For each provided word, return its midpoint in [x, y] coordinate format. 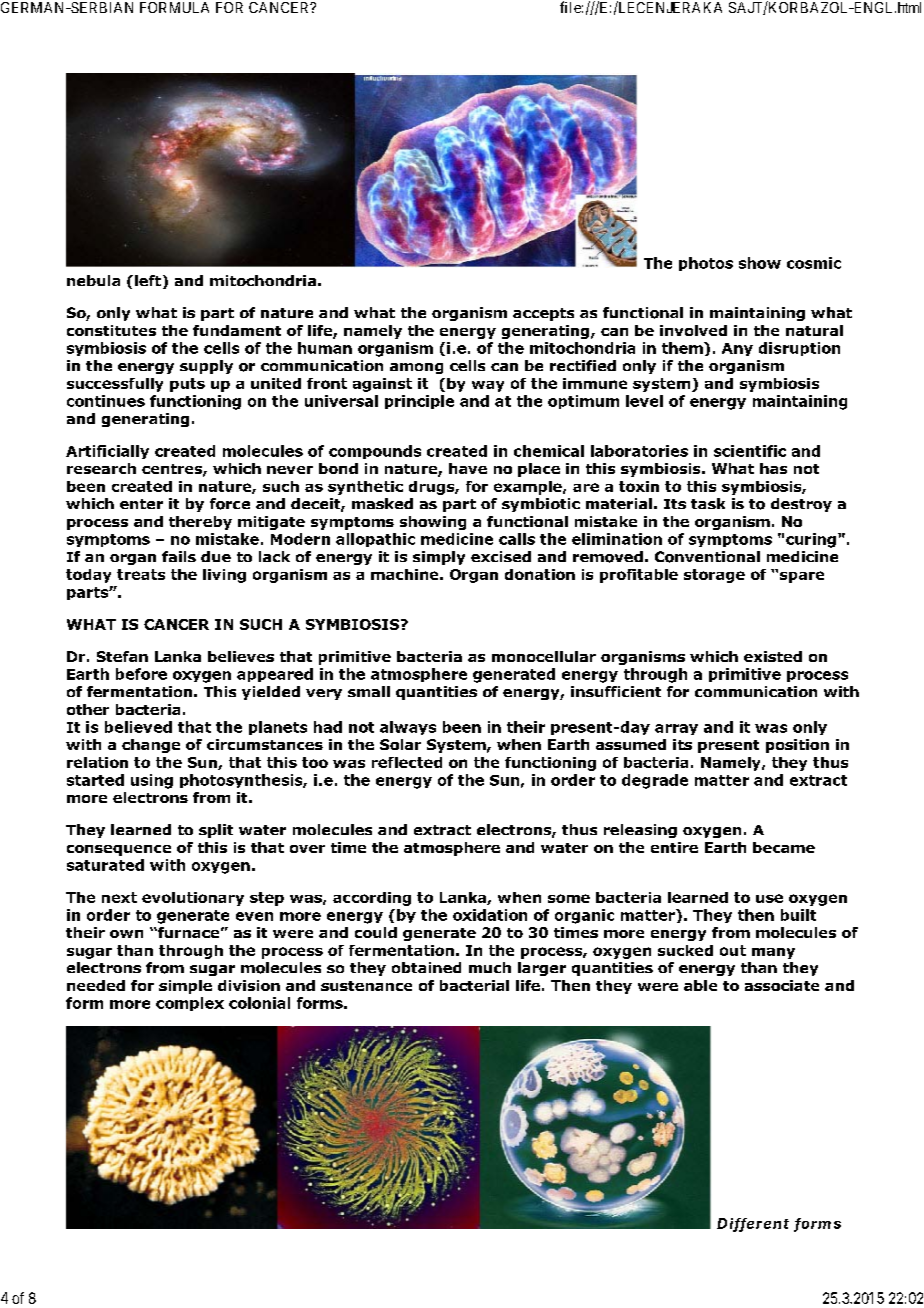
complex [190, 1004]
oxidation [490, 915]
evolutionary [193, 899]
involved [693, 330]
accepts [543, 314]
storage [714, 576]
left [148, 280]
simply [439, 558]
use [769, 898]
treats [141, 574]
